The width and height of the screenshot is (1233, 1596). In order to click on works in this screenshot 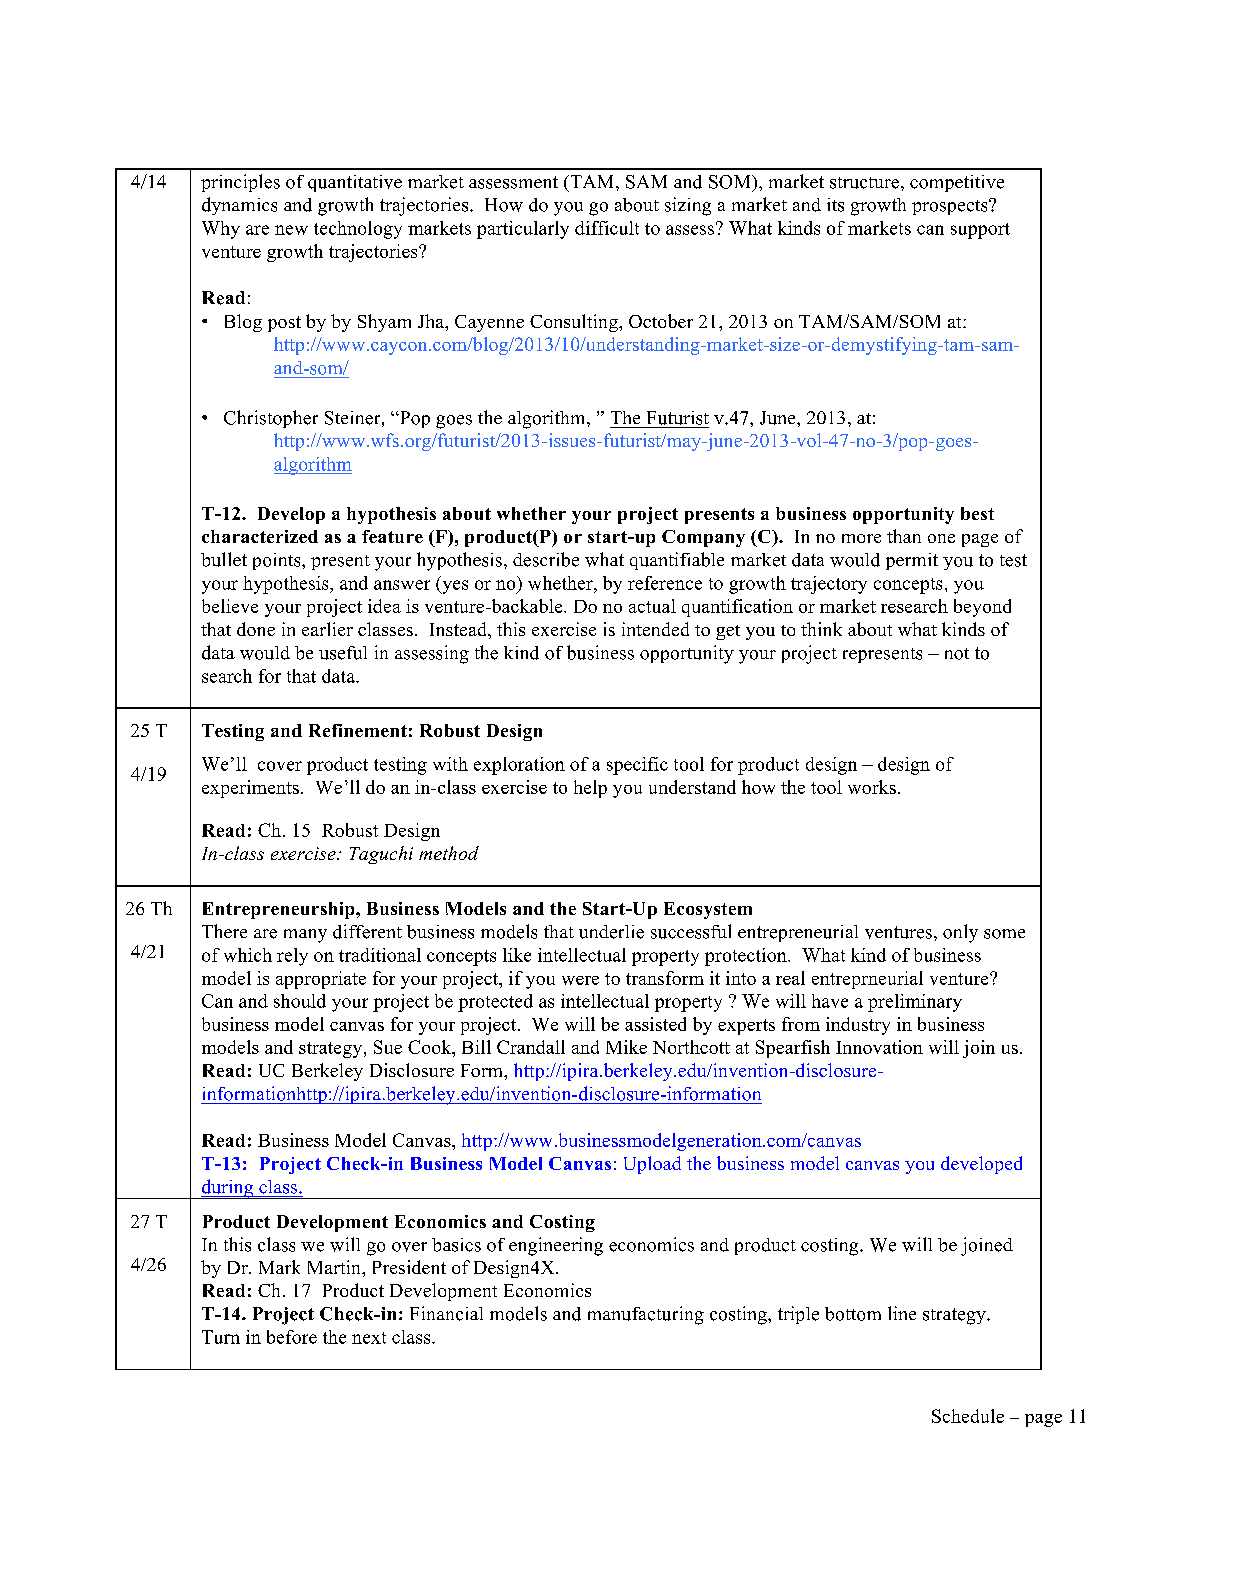, I will do `click(872, 787)`.
